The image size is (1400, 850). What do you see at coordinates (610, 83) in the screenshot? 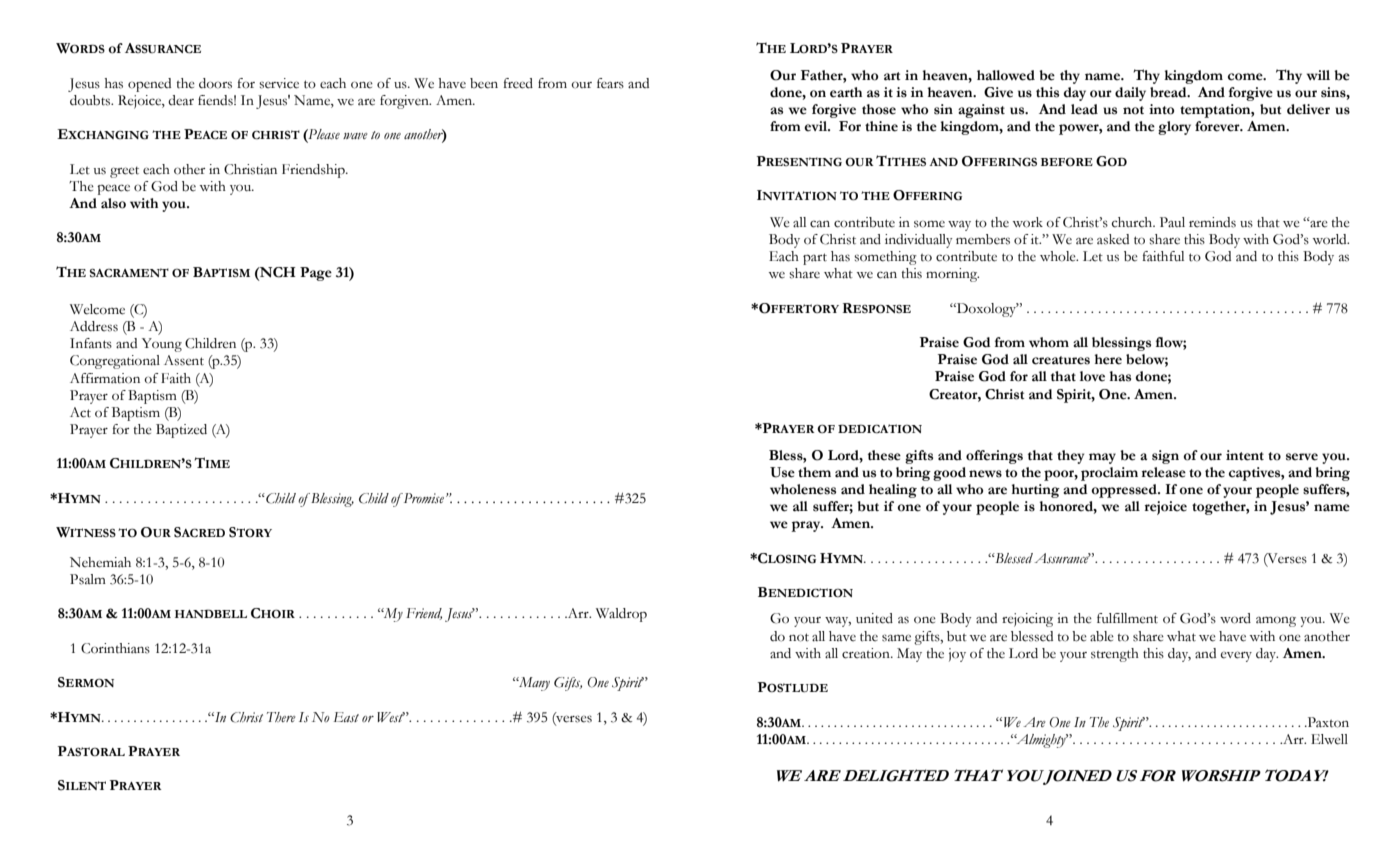
I see `fears` at bounding box center [610, 83].
